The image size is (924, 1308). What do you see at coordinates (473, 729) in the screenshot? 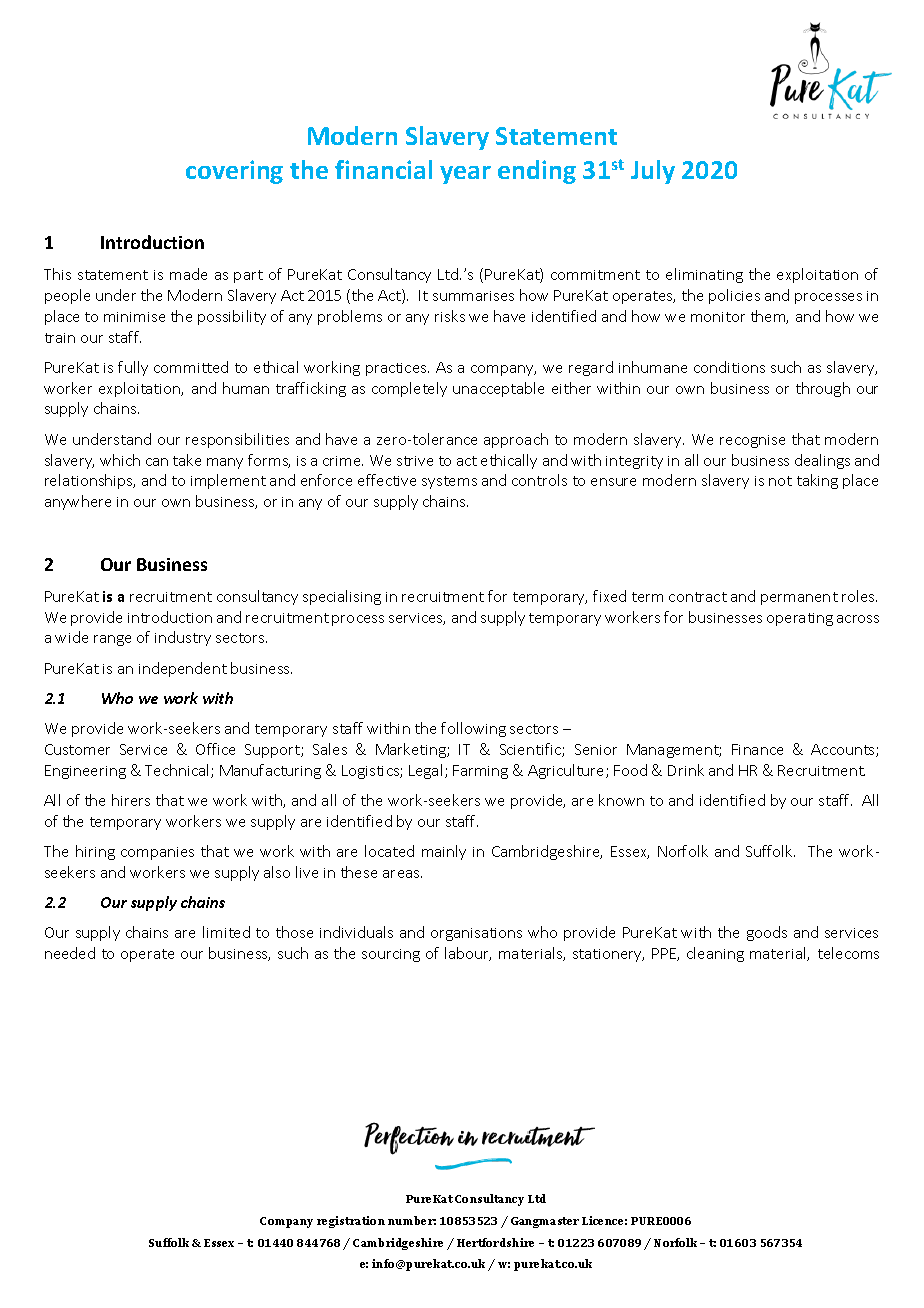
I see `following` at bounding box center [473, 729].
